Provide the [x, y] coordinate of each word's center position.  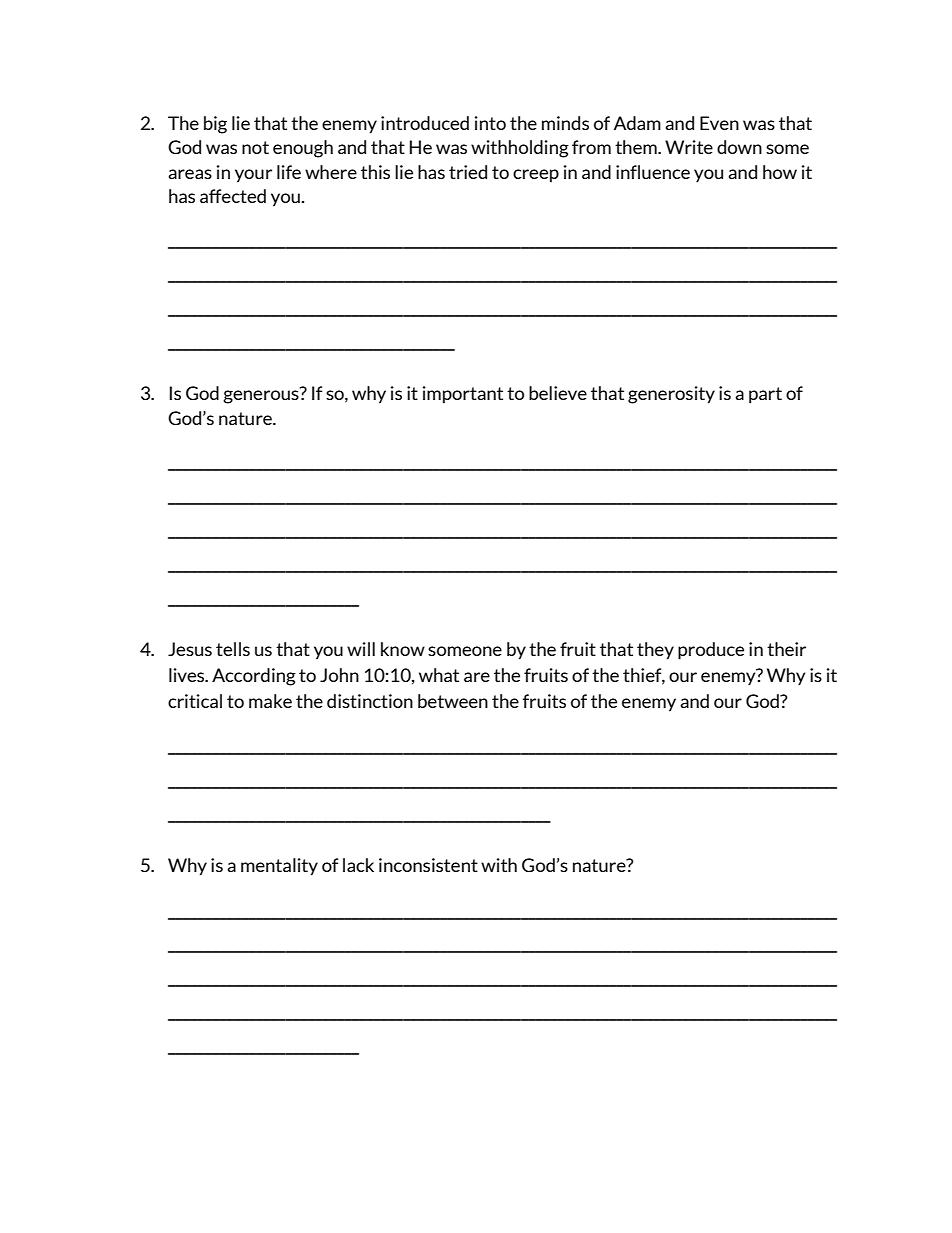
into [490, 123]
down [739, 147]
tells [233, 649]
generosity [671, 395]
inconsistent [428, 865]
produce [711, 651]
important [463, 395]
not [255, 147]
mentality [279, 867]
